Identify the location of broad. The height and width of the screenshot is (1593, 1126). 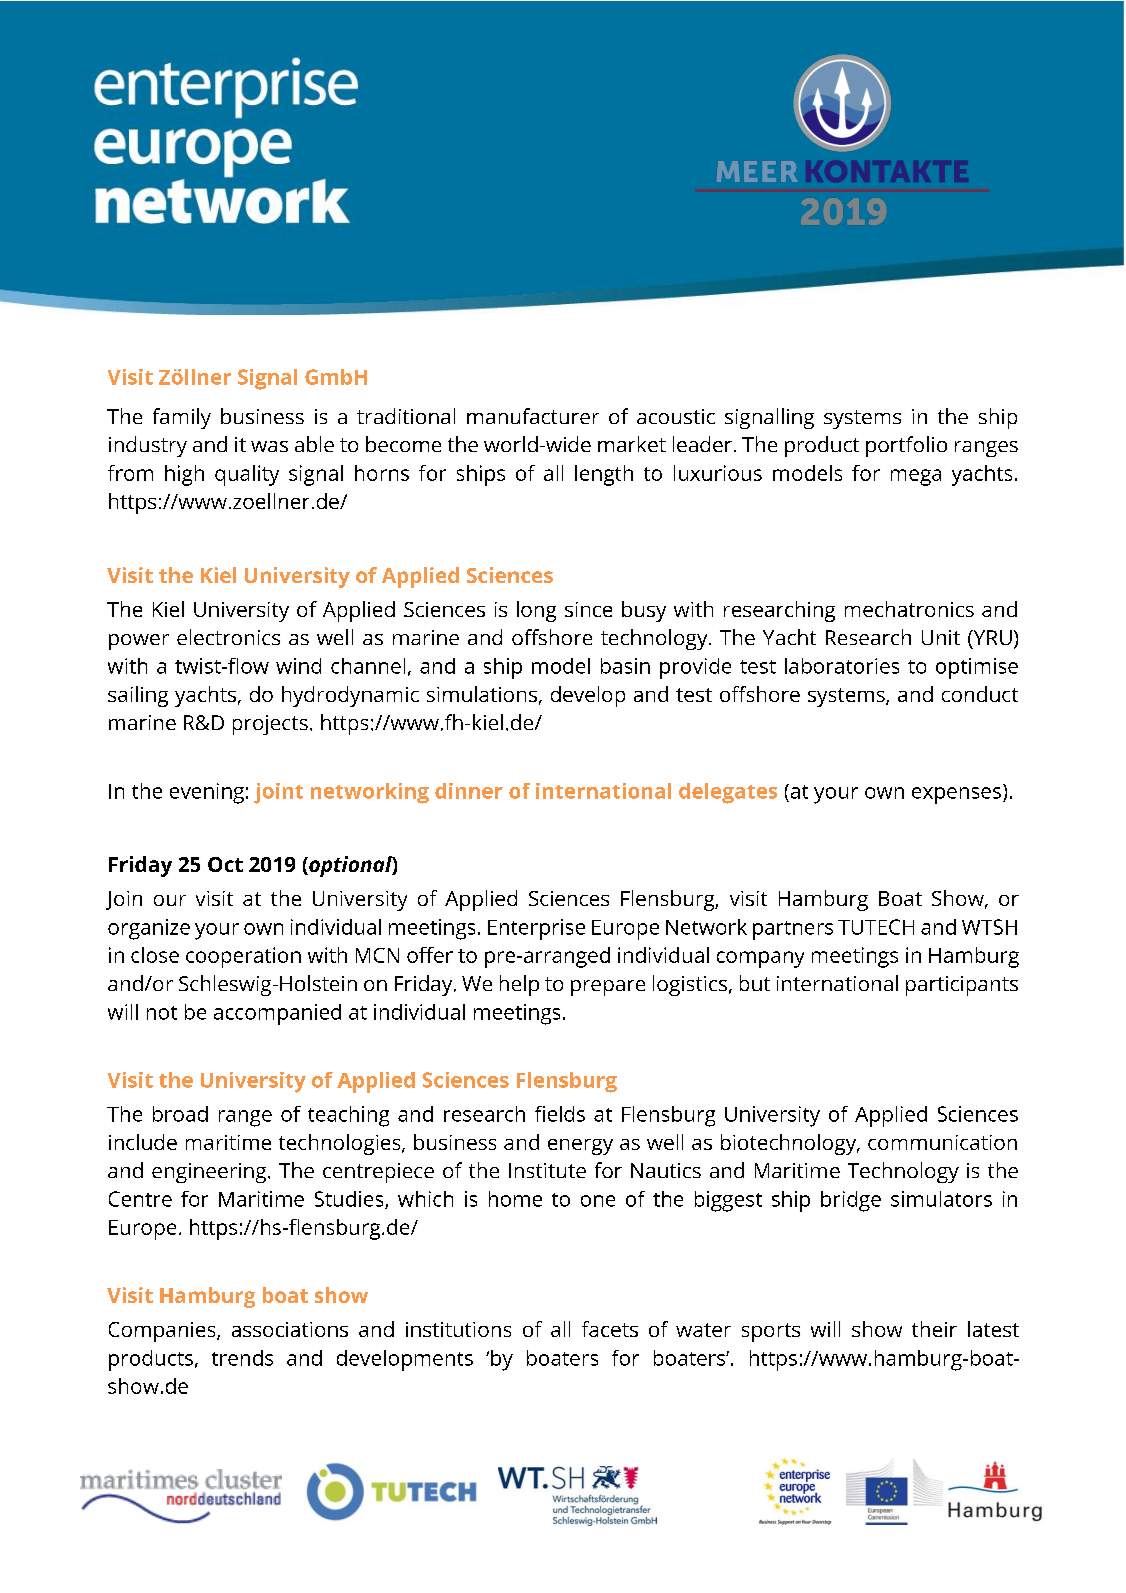
(180, 1114).
